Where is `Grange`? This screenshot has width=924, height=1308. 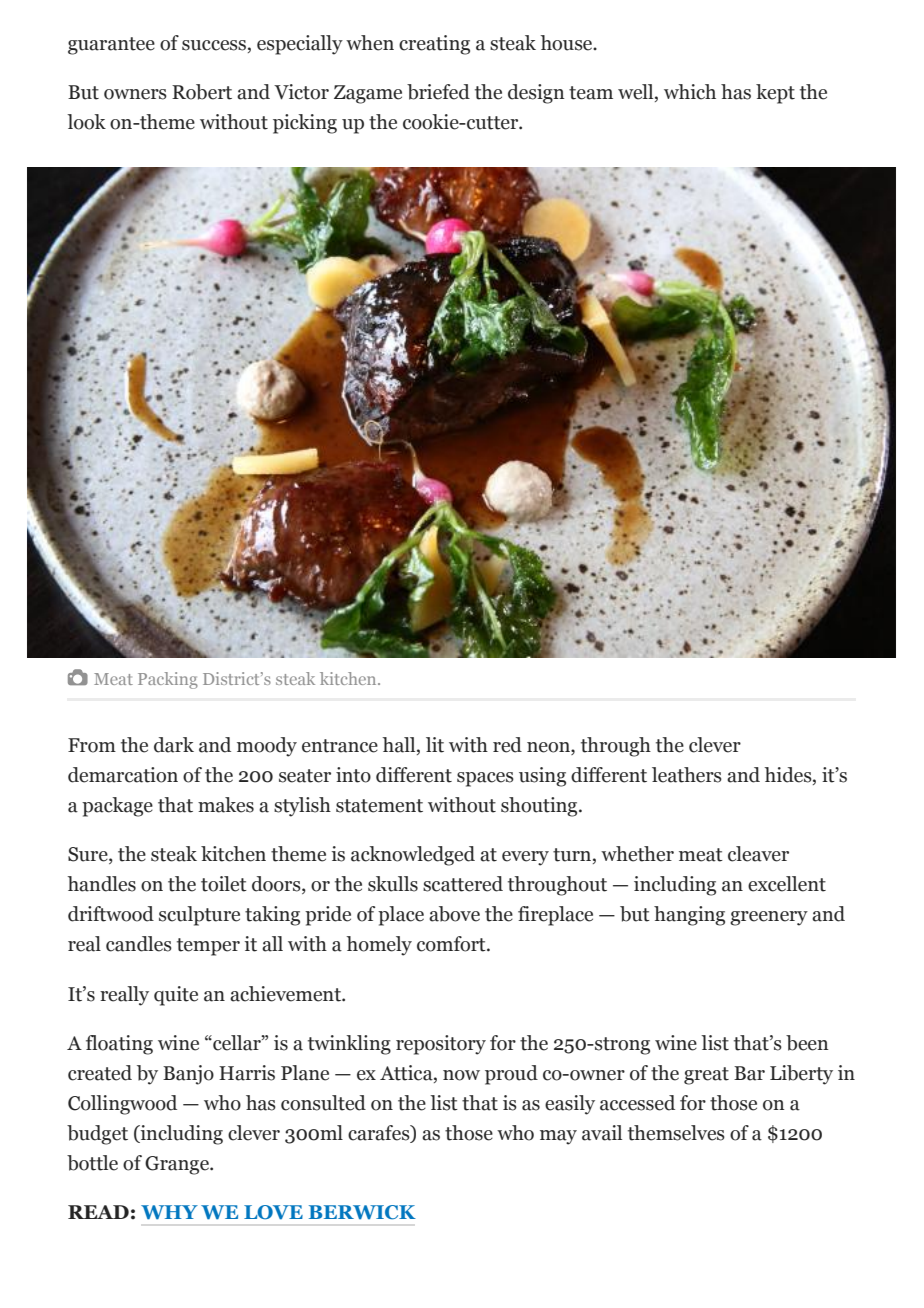 Grange is located at coordinates (178, 1165).
